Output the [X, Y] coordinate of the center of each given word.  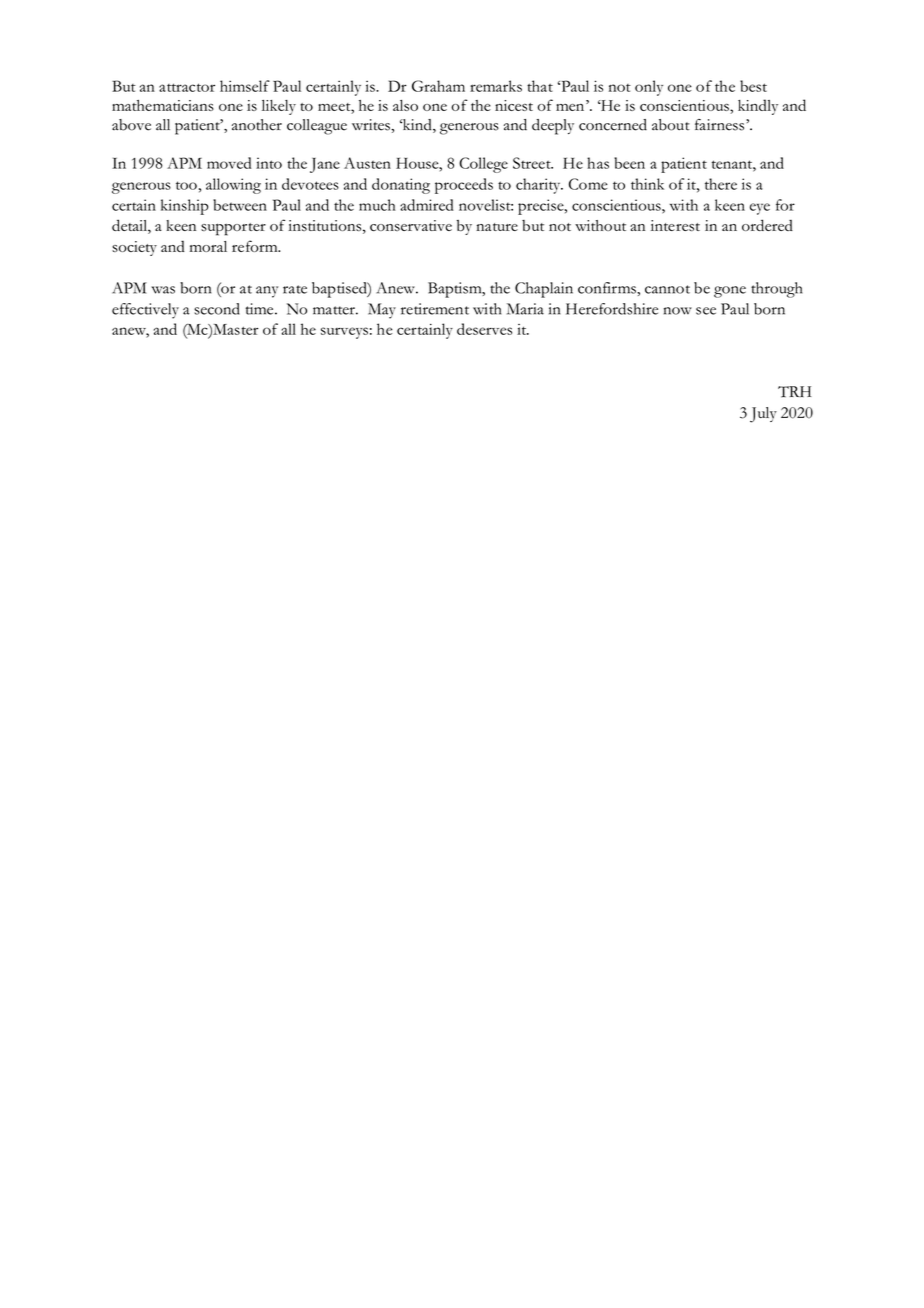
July [763, 415]
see [706, 311]
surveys [344, 333]
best [753, 86]
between [240, 205]
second [217, 309]
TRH [795, 392]
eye [760, 209]
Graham [438, 86]
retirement [435, 309]
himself [245, 86]
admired [426, 205]
